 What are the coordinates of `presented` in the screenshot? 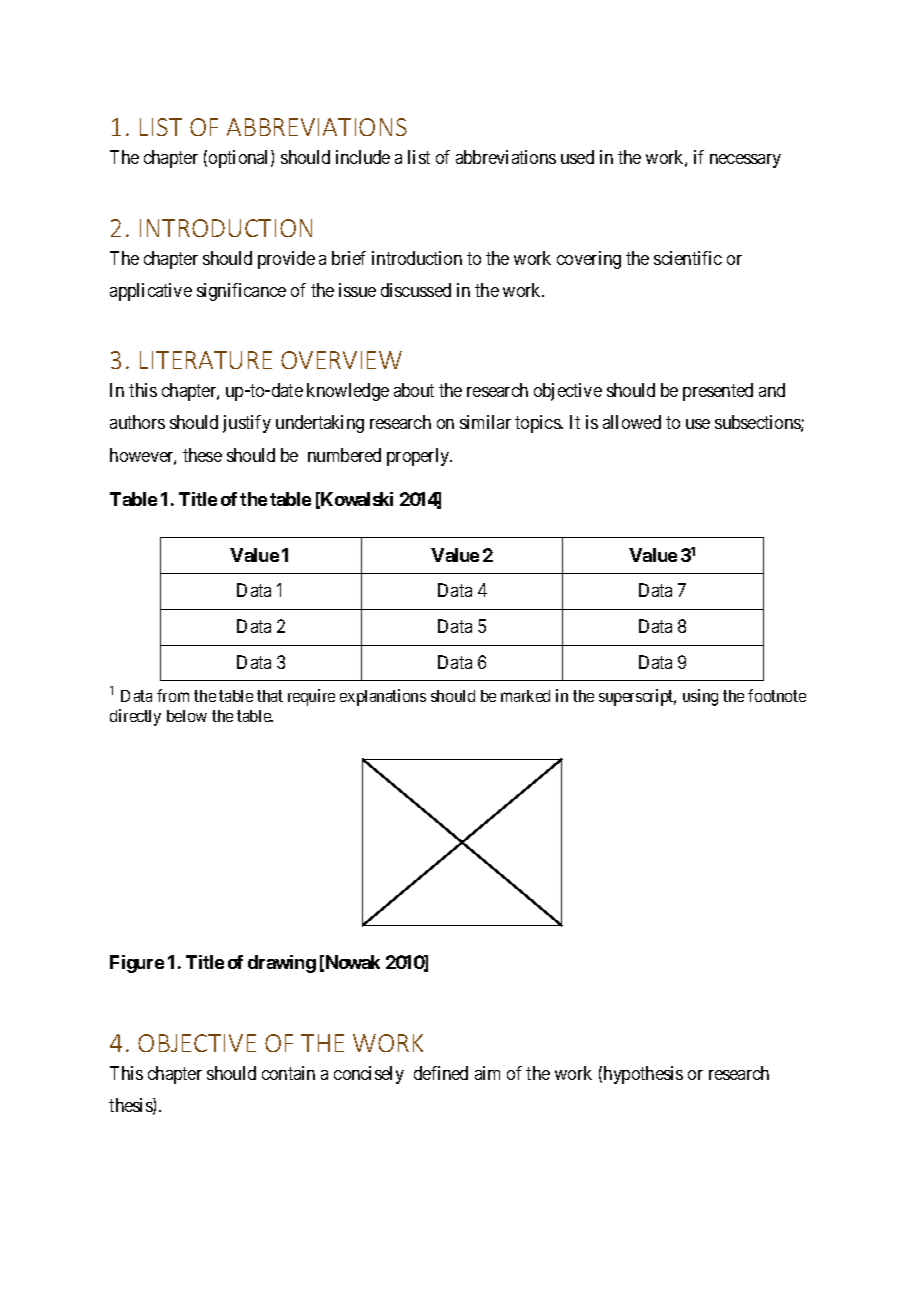 It's located at (718, 392).
